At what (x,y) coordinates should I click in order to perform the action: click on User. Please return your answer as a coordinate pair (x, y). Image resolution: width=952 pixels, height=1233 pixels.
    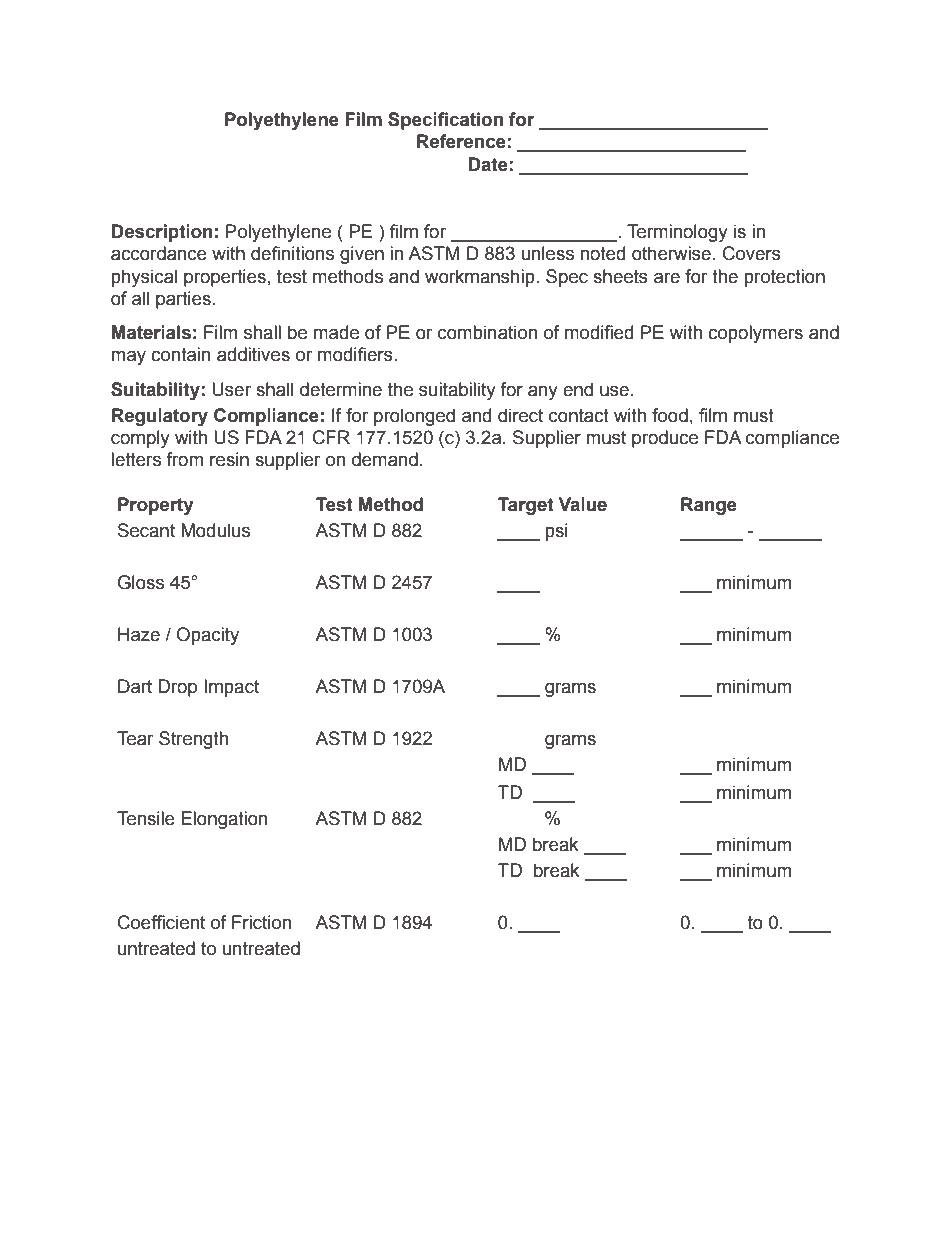
    Looking at the image, I should click on (231, 389).
